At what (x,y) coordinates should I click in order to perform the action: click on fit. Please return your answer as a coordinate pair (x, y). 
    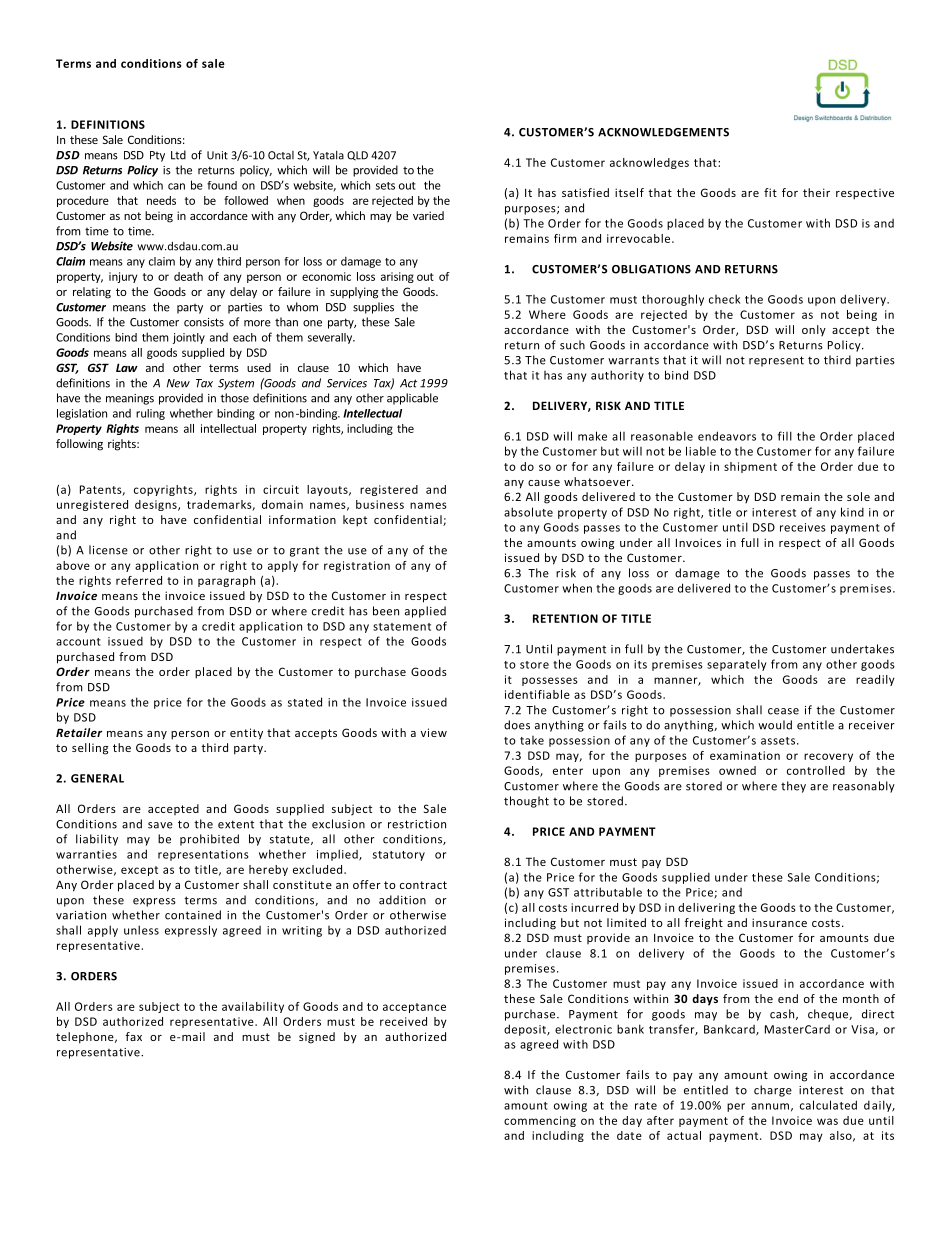
    Looking at the image, I should click on (770, 192).
